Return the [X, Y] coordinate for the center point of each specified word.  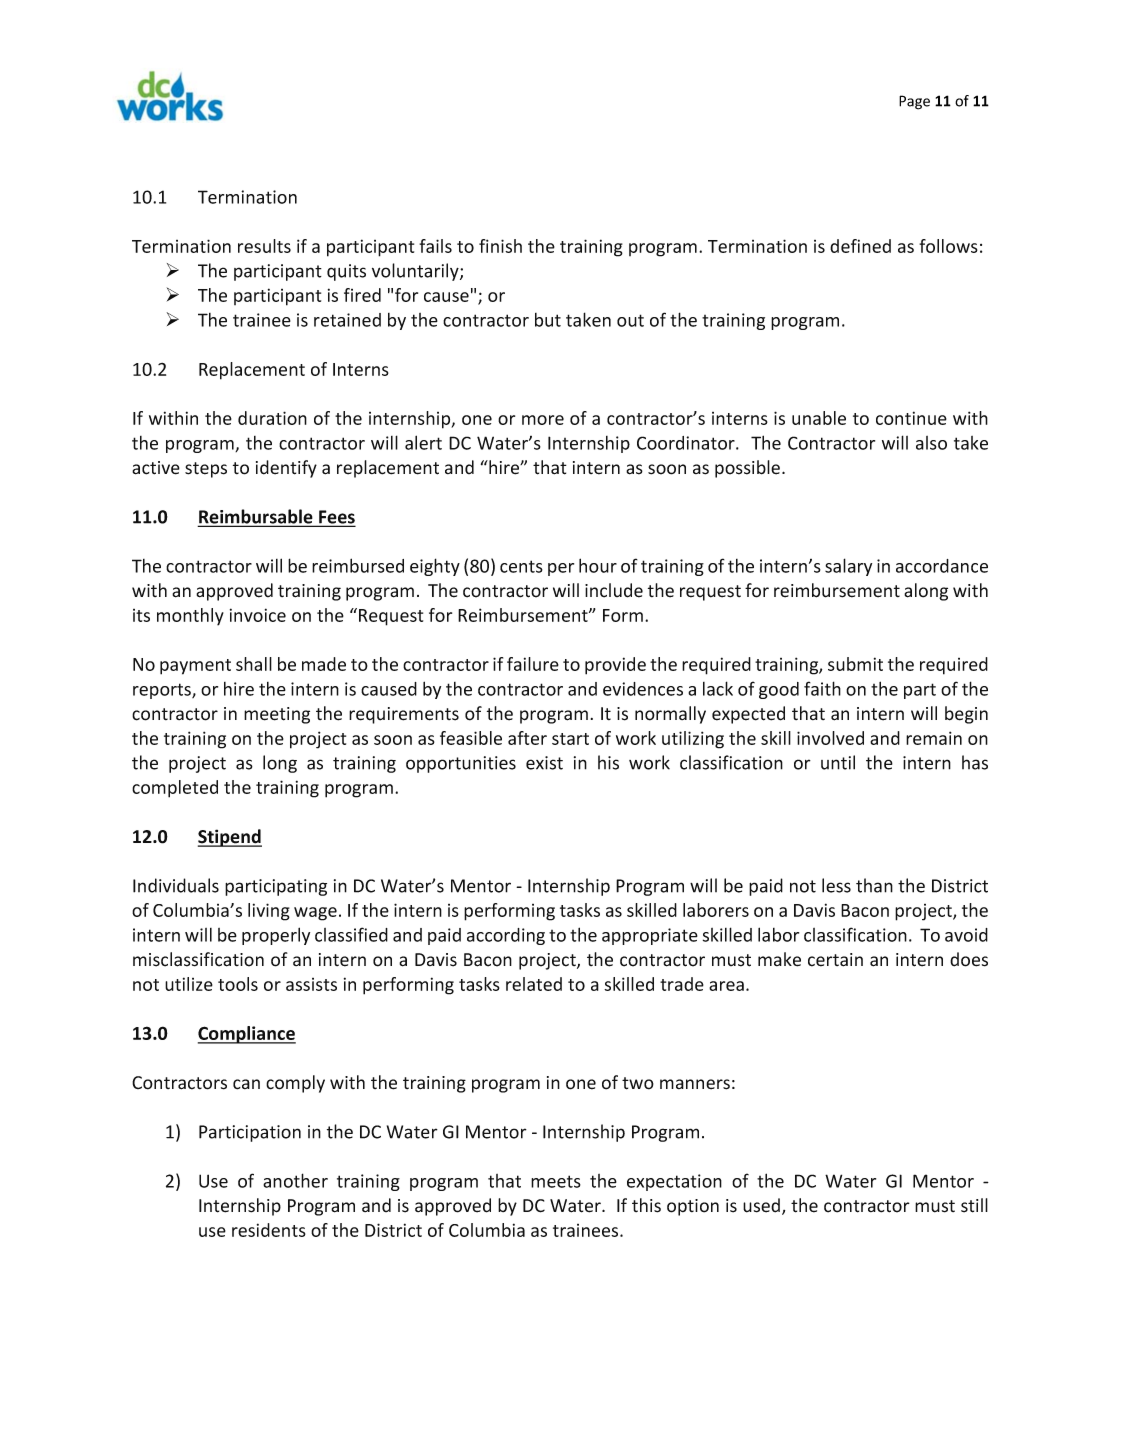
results [264, 246]
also [931, 443]
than [874, 885]
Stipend [230, 838]
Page [914, 102]
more [543, 420]
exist [544, 763]
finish [500, 246]
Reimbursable [256, 517]
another [295, 1180]
